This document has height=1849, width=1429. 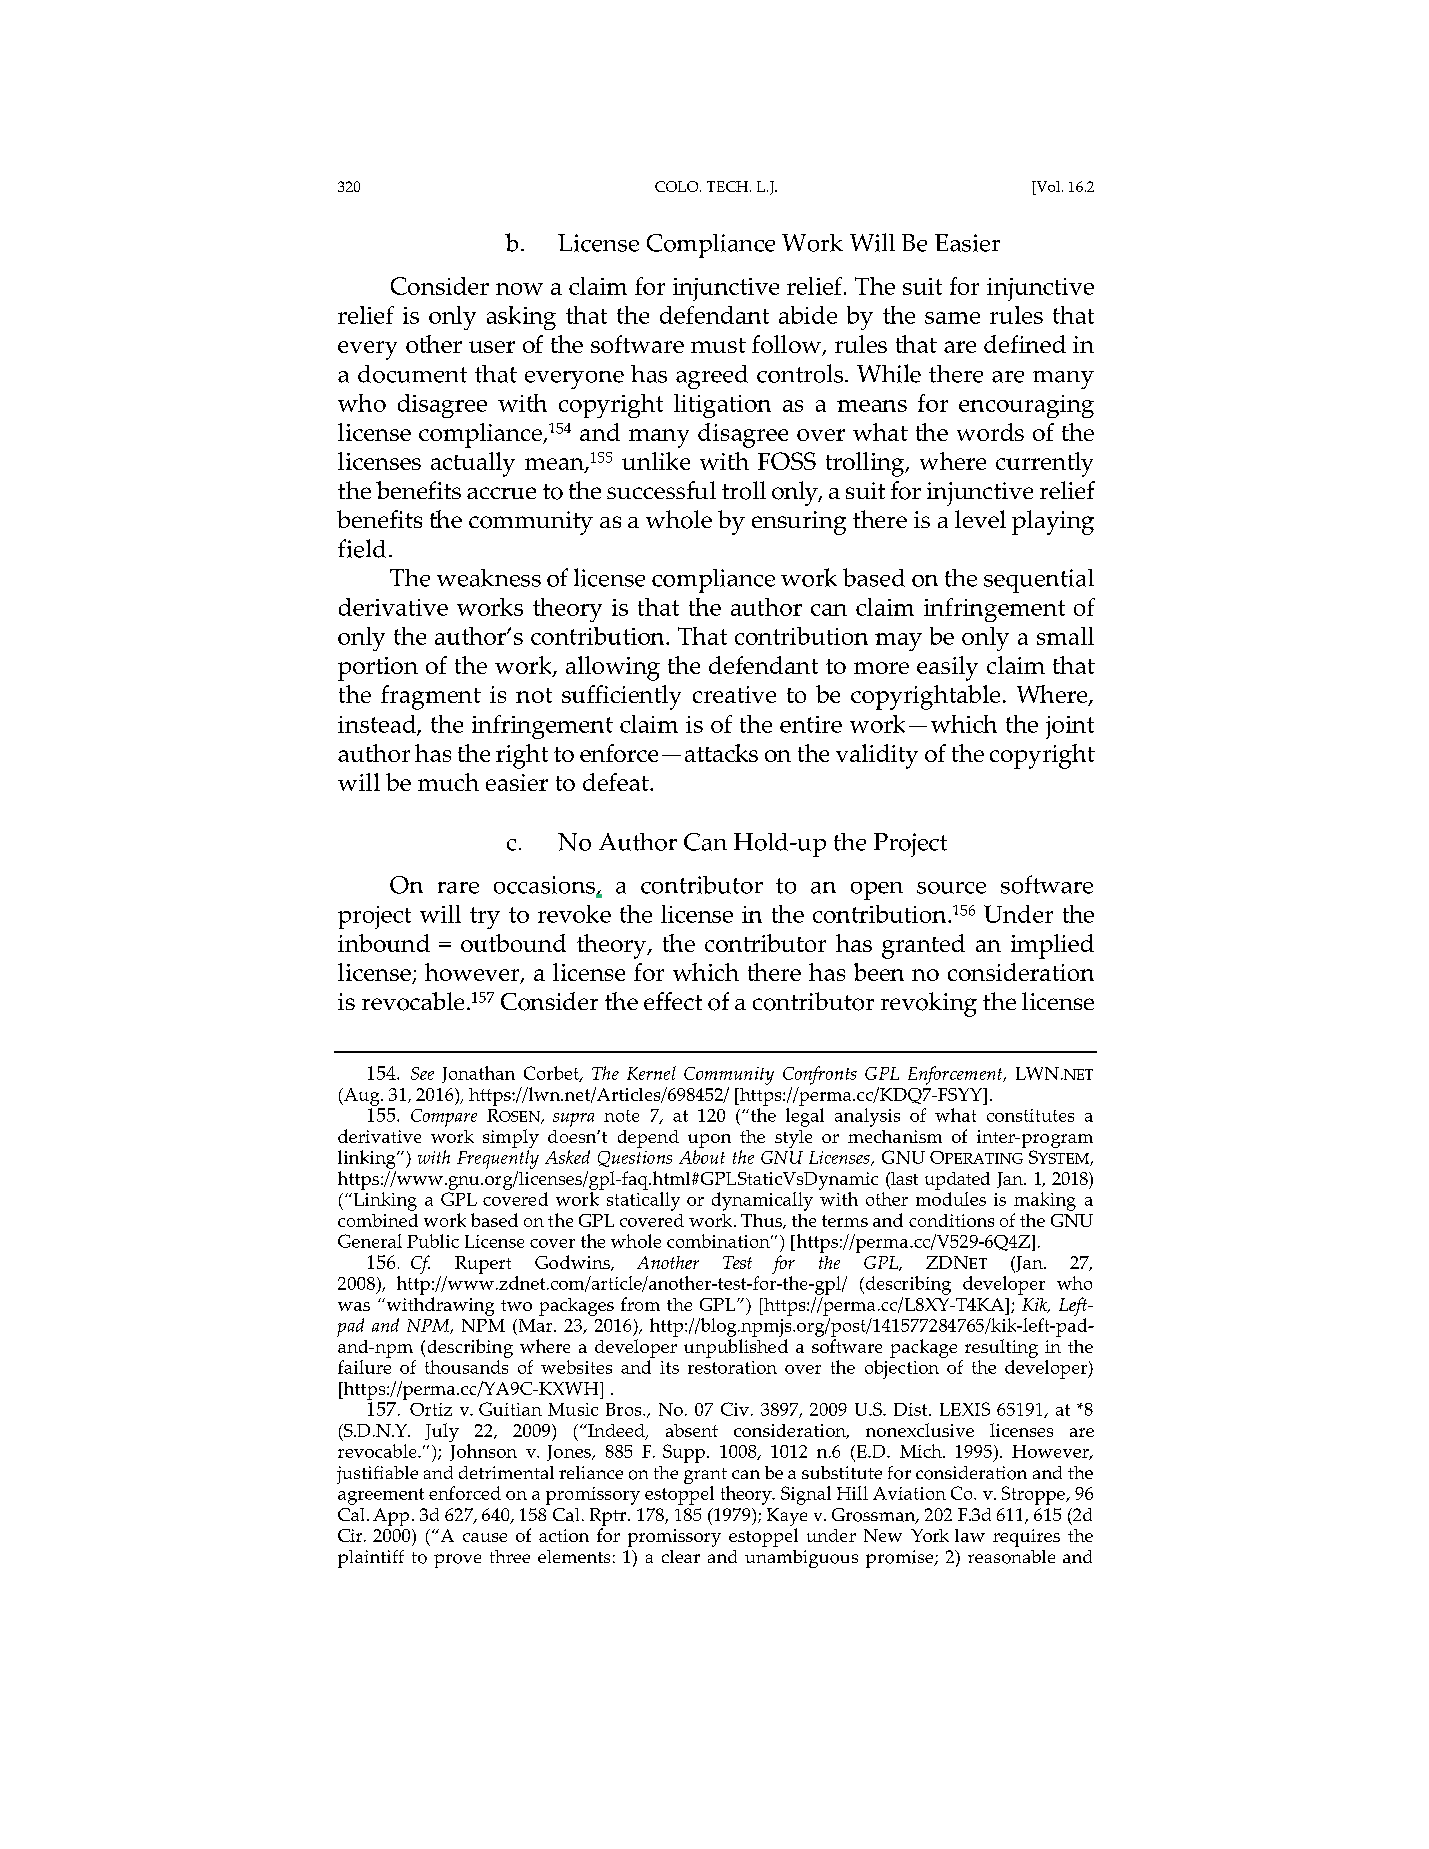 What do you see at coordinates (734, 694) in the document?
I see `creative` at bounding box center [734, 694].
